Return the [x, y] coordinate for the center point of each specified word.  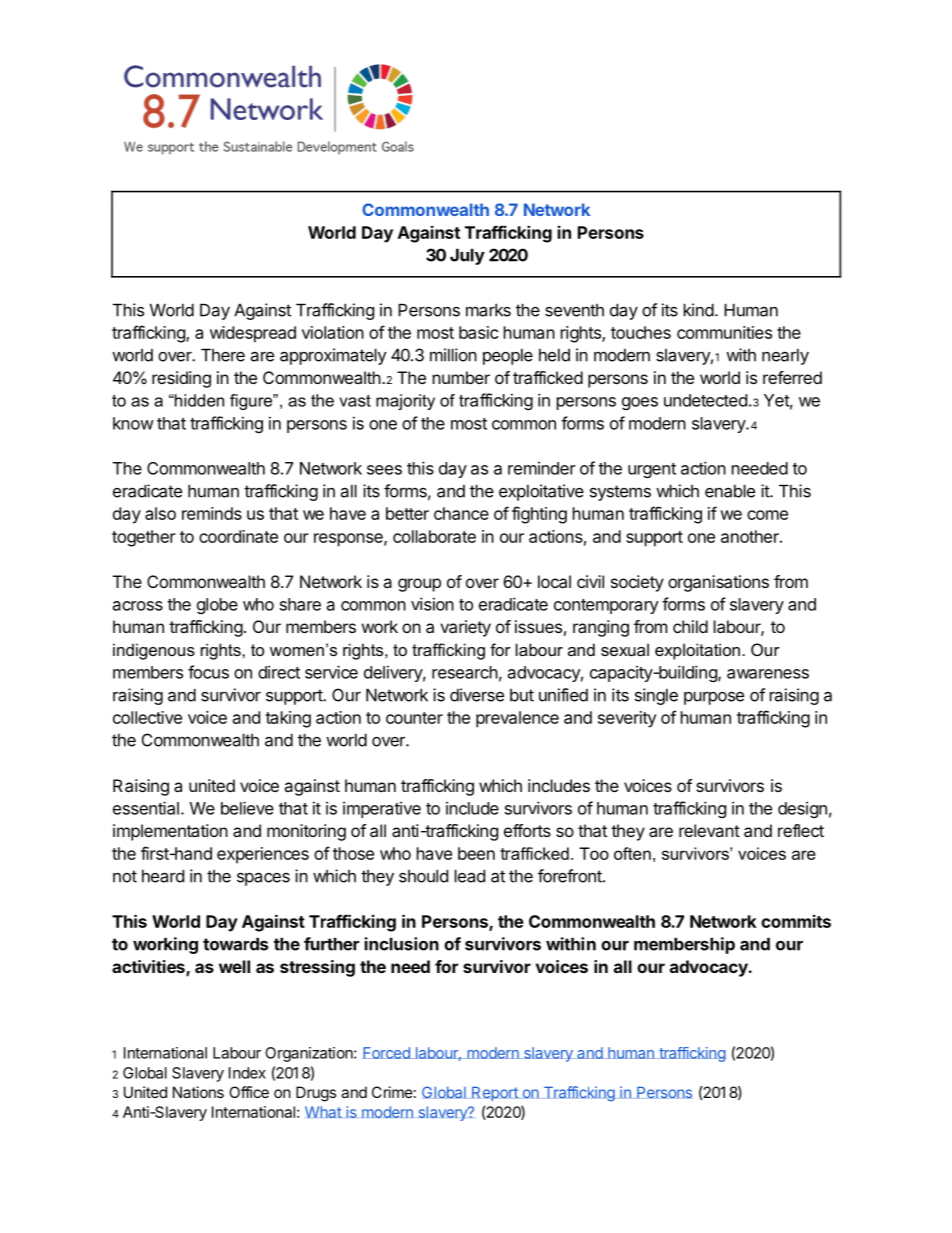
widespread [253, 334]
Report [495, 1093]
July [467, 256]
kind [699, 310]
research [465, 672]
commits [796, 921]
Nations [198, 1092]
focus [208, 672]
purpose [714, 698]
